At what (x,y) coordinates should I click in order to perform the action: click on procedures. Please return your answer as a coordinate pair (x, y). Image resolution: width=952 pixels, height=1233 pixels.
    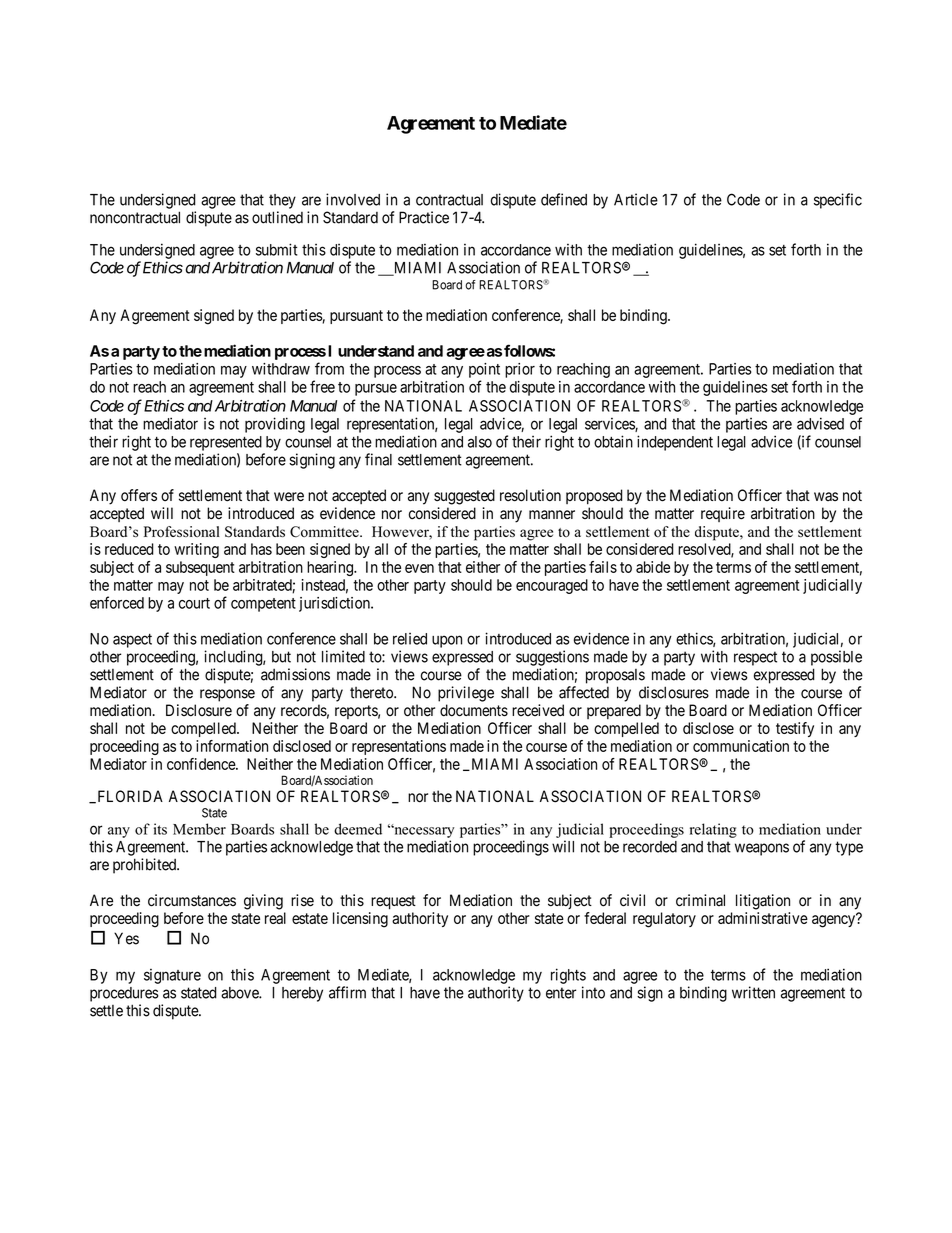
    Looking at the image, I should click on (124, 994).
